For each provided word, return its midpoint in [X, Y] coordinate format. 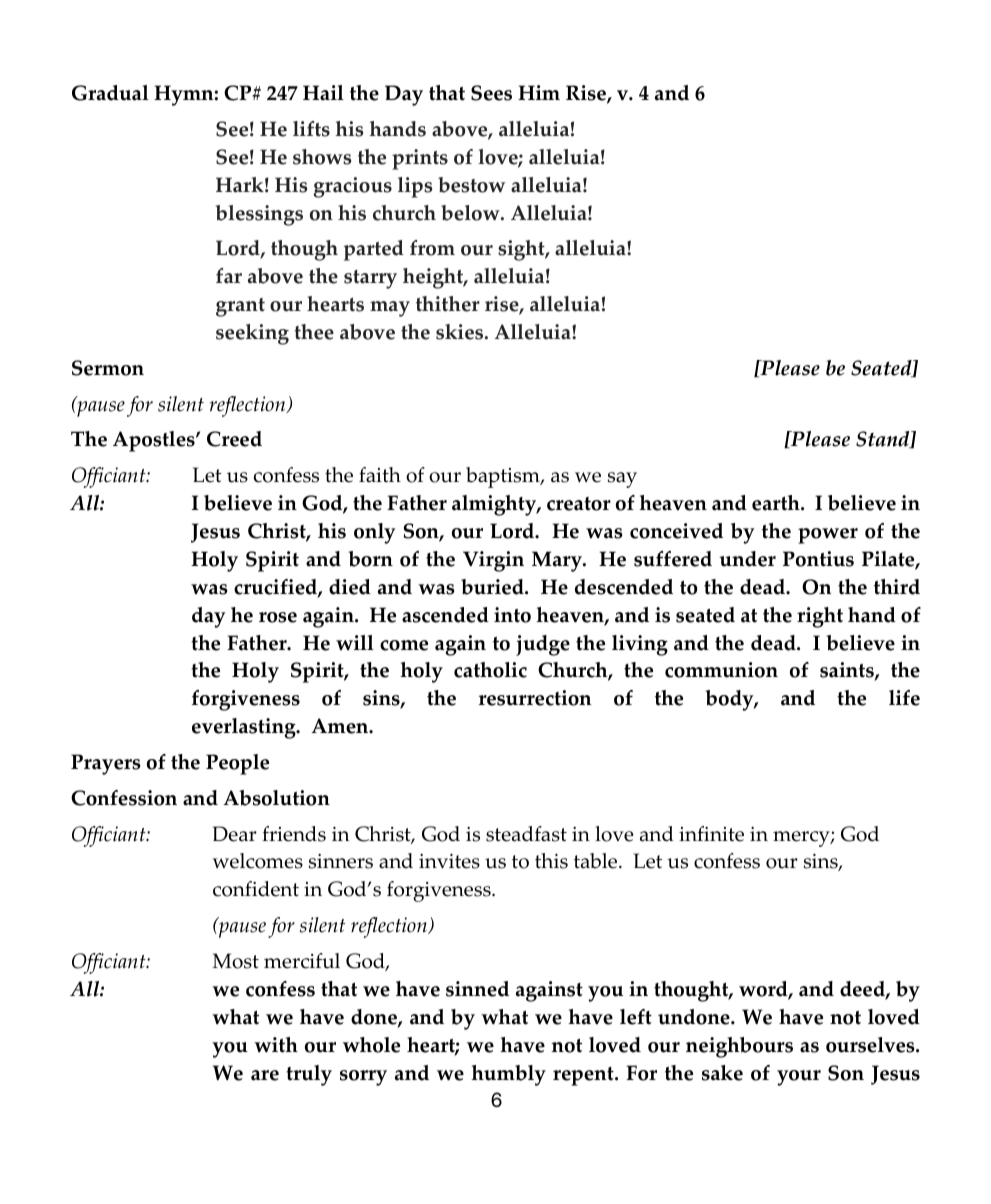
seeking [252, 334]
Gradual [110, 93]
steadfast [526, 834]
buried [493, 587]
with [276, 1045]
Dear [235, 834]
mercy [802, 839]
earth [777, 503]
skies [461, 332]
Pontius [818, 559]
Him [539, 92]
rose [278, 617]
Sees [491, 93]
